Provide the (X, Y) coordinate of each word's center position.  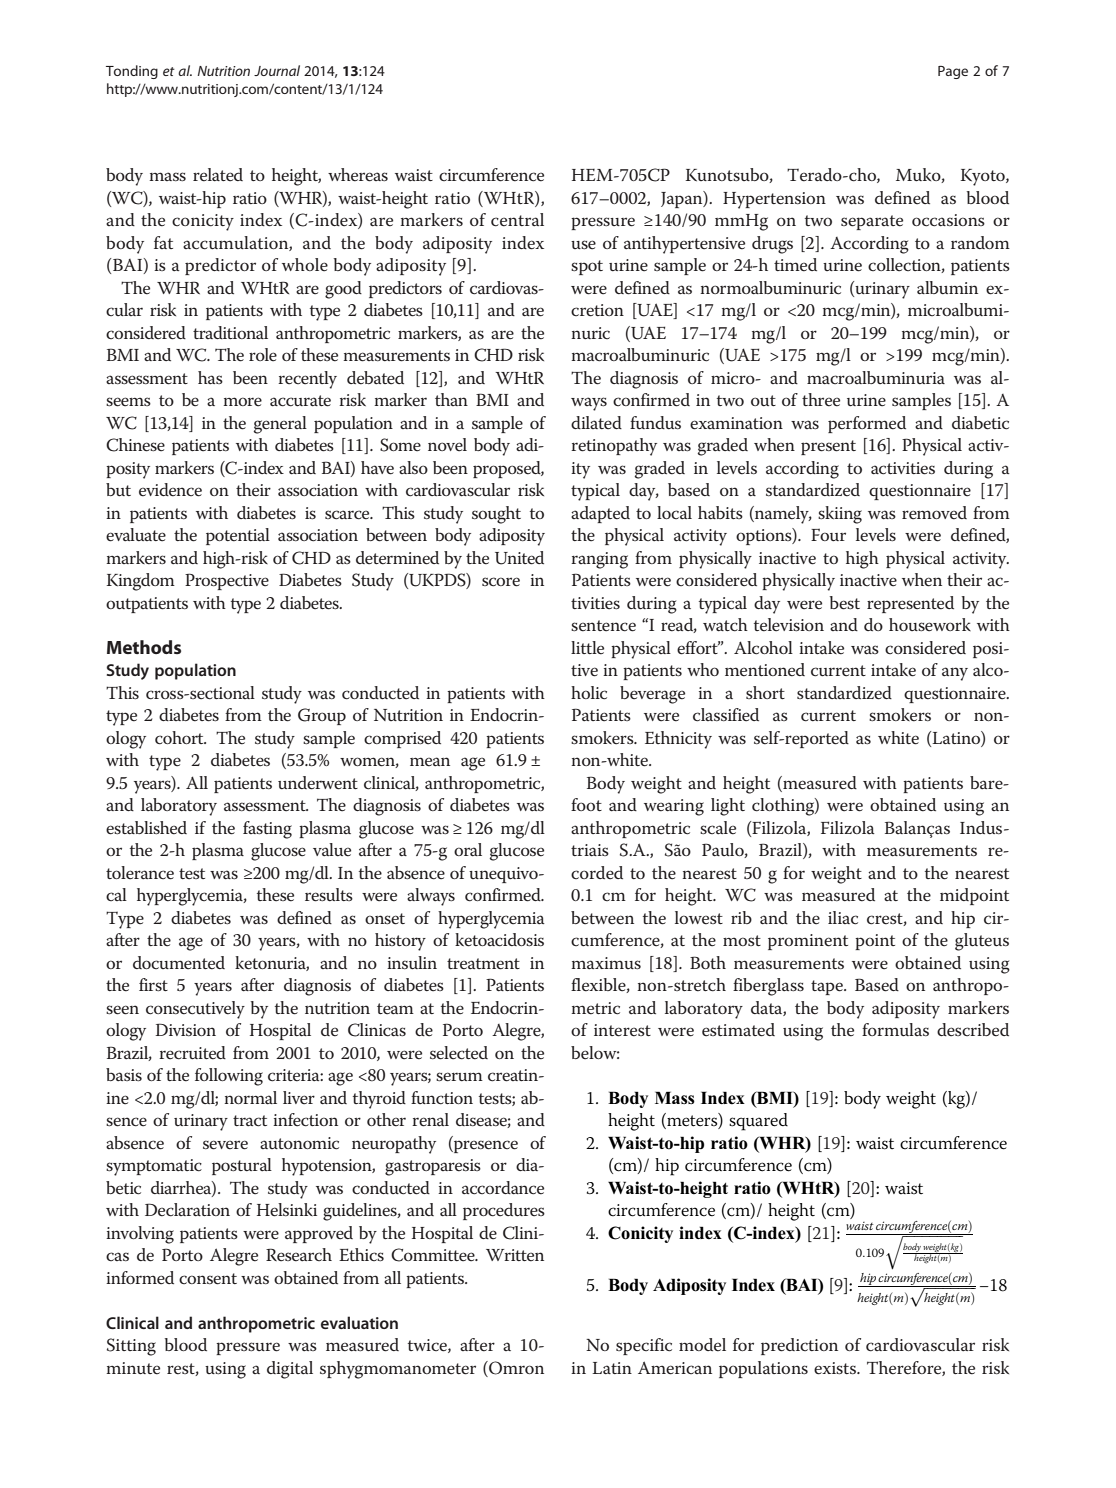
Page (953, 72)
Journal (277, 70)
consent (208, 1279)
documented (179, 963)
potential (238, 536)
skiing (840, 515)
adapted (600, 514)
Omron (515, 1369)
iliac (843, 918)
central (517, 220)
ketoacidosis (499, 940)
